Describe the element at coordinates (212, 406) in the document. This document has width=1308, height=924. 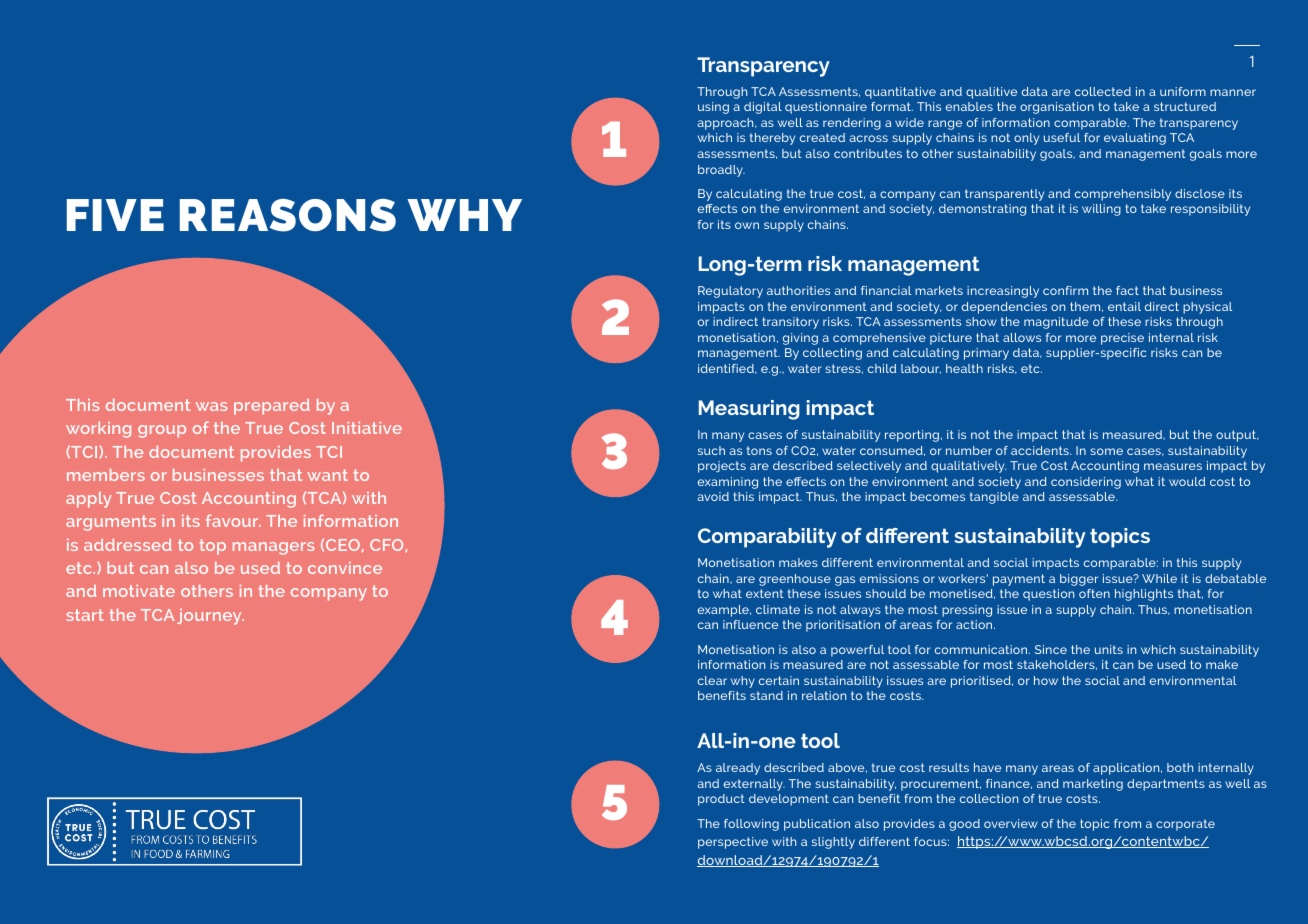
I see `was` at that location.
